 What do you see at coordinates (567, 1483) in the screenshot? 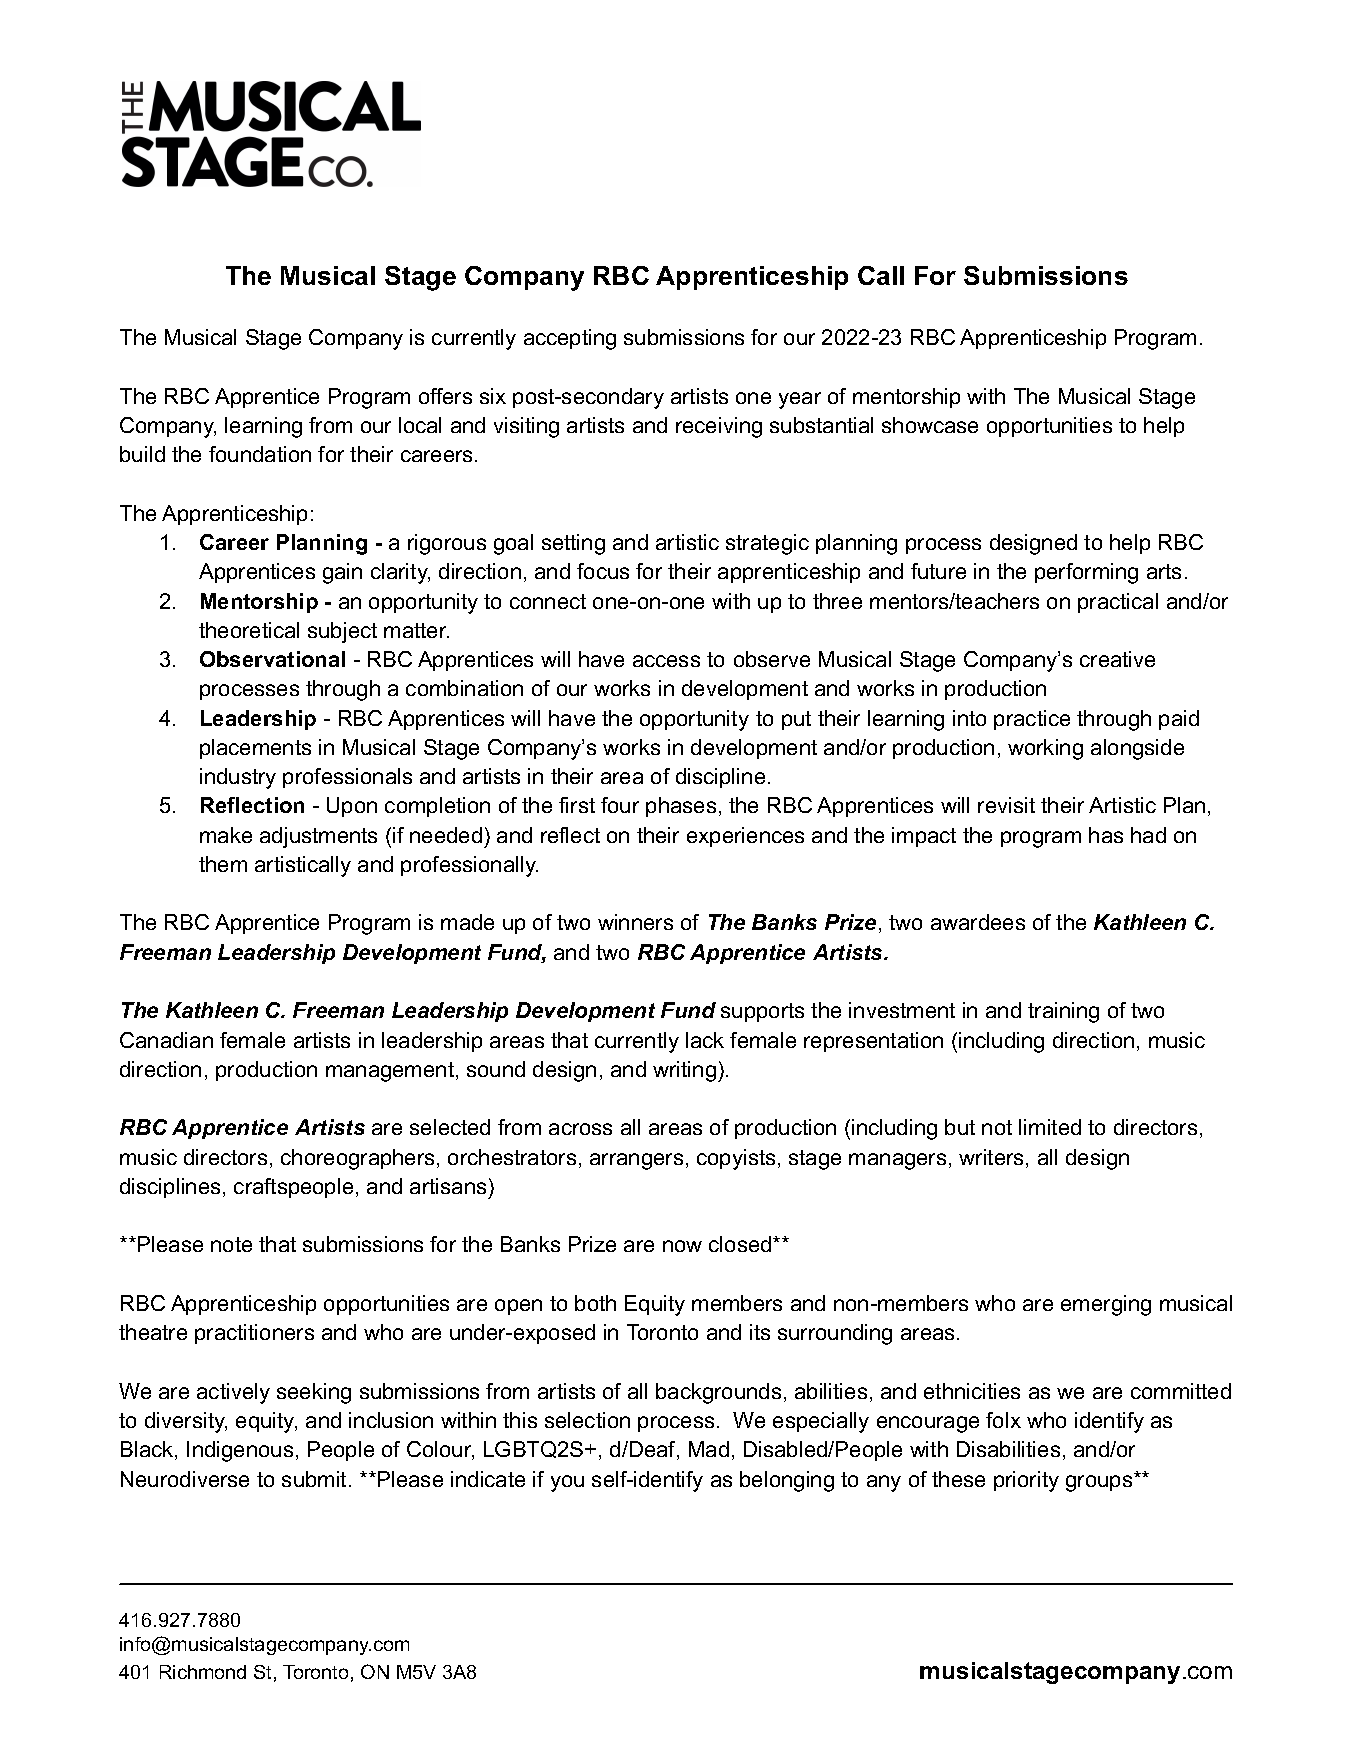
I see `you` at bounding box center [567, 1483].
